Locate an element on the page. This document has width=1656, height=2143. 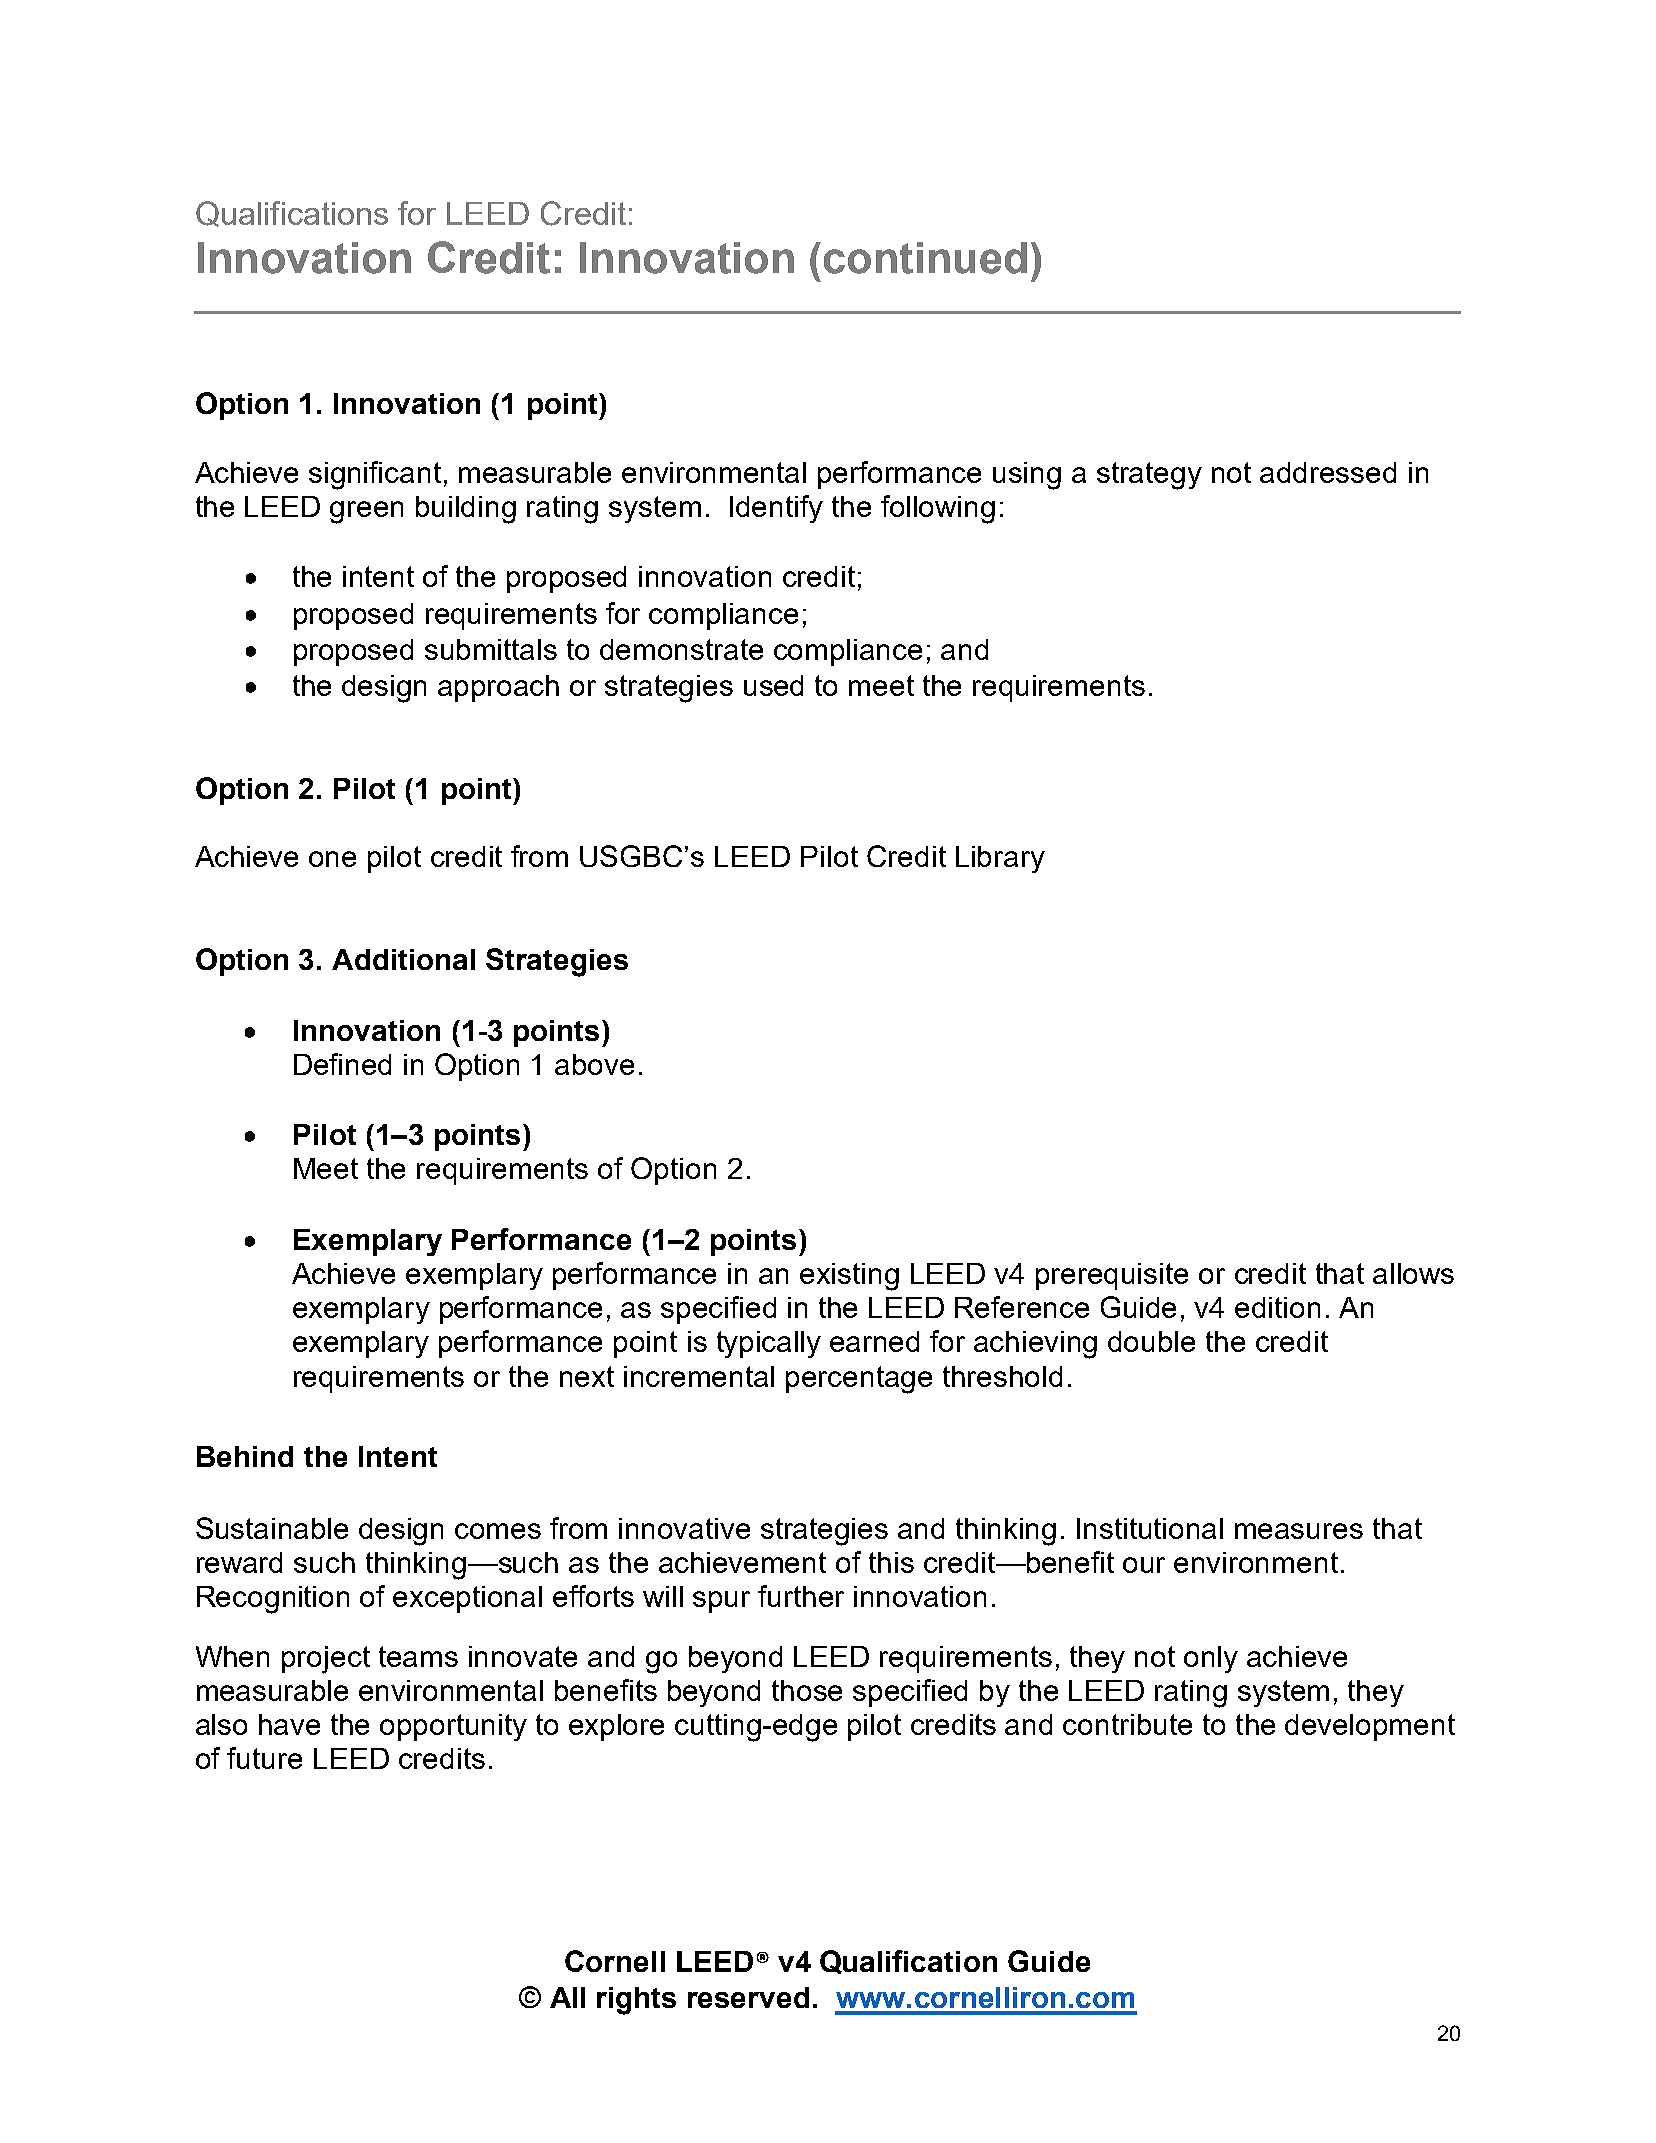
Defined is located at coordinates (342, 1064).
